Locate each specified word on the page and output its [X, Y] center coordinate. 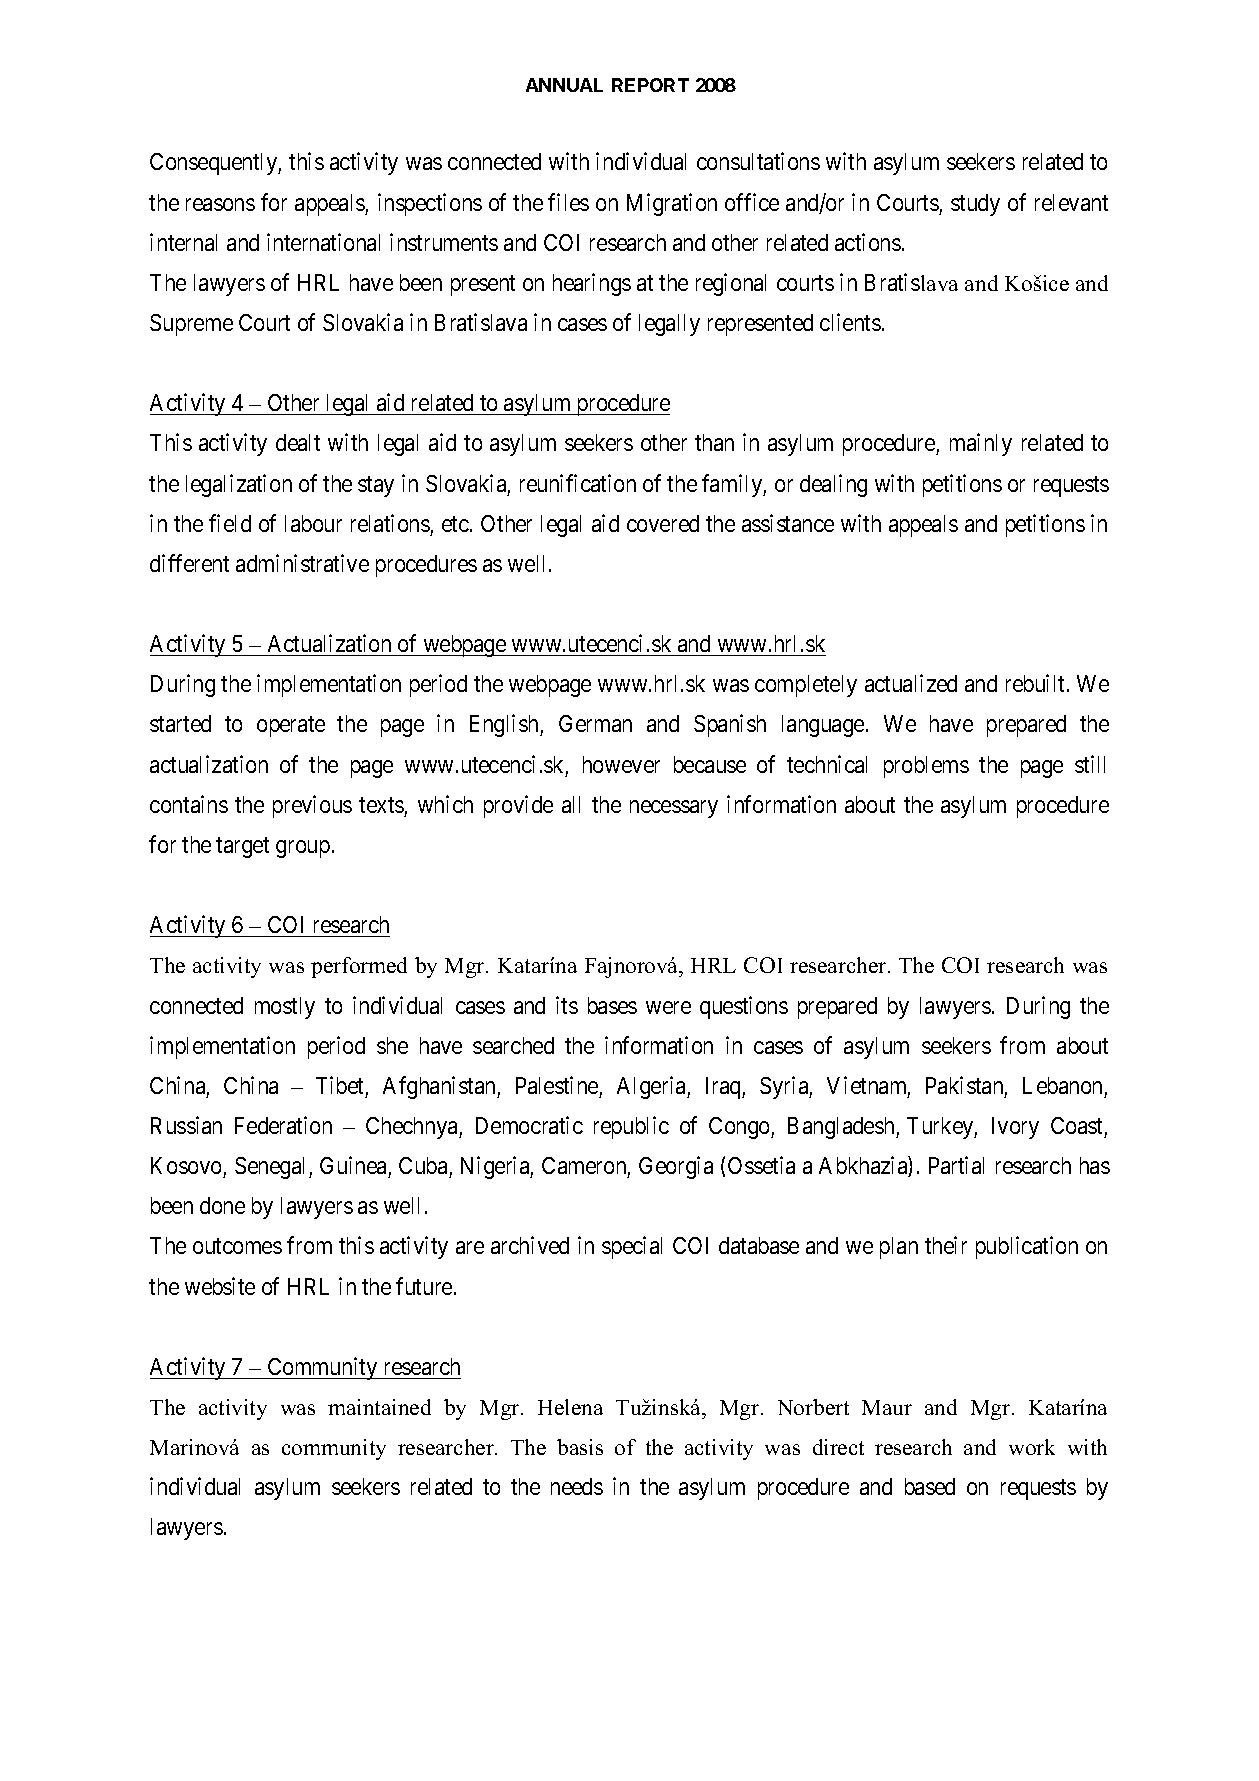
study [975, 205]
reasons [220, 204]
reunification [578, 483]
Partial [956, 1165]
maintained [379, 1407]
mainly [981, 444]
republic [631, 1127]
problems [926, 767]
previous [312, 806]
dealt [298, 442]
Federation [283, 1125]
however [621, 764]
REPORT [650, 85]
